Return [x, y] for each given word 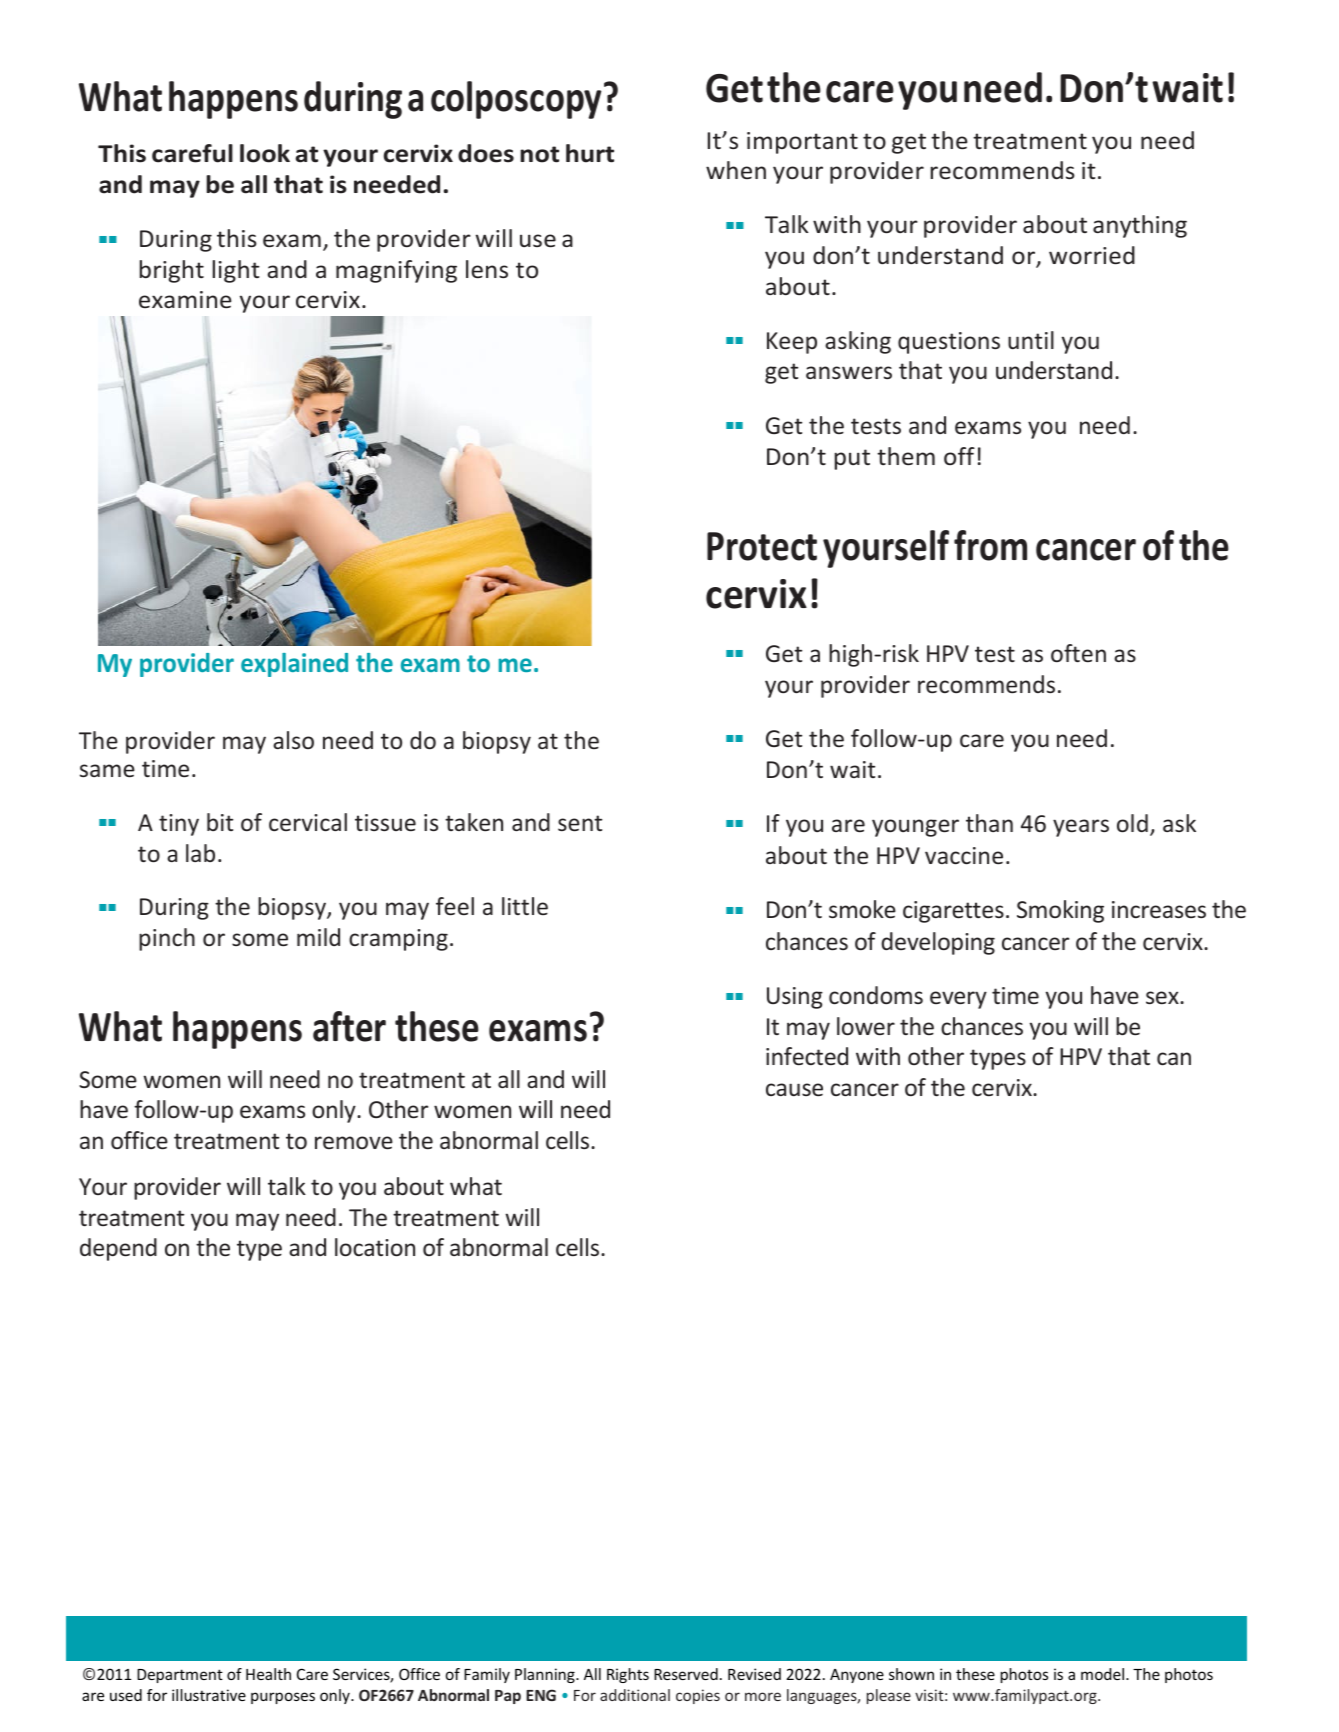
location [375, 1247]
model [1104, 1674]
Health [268, 1674]
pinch [167, 939]
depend [118, 1249]
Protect [762, 546]
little [525, 906]
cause [794, 1089]
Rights [628, 1675]
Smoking [1060, 911]
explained [294, 665]
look [265, 153]
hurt [590, 153]
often [1078, 653]
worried [1092, 255]
